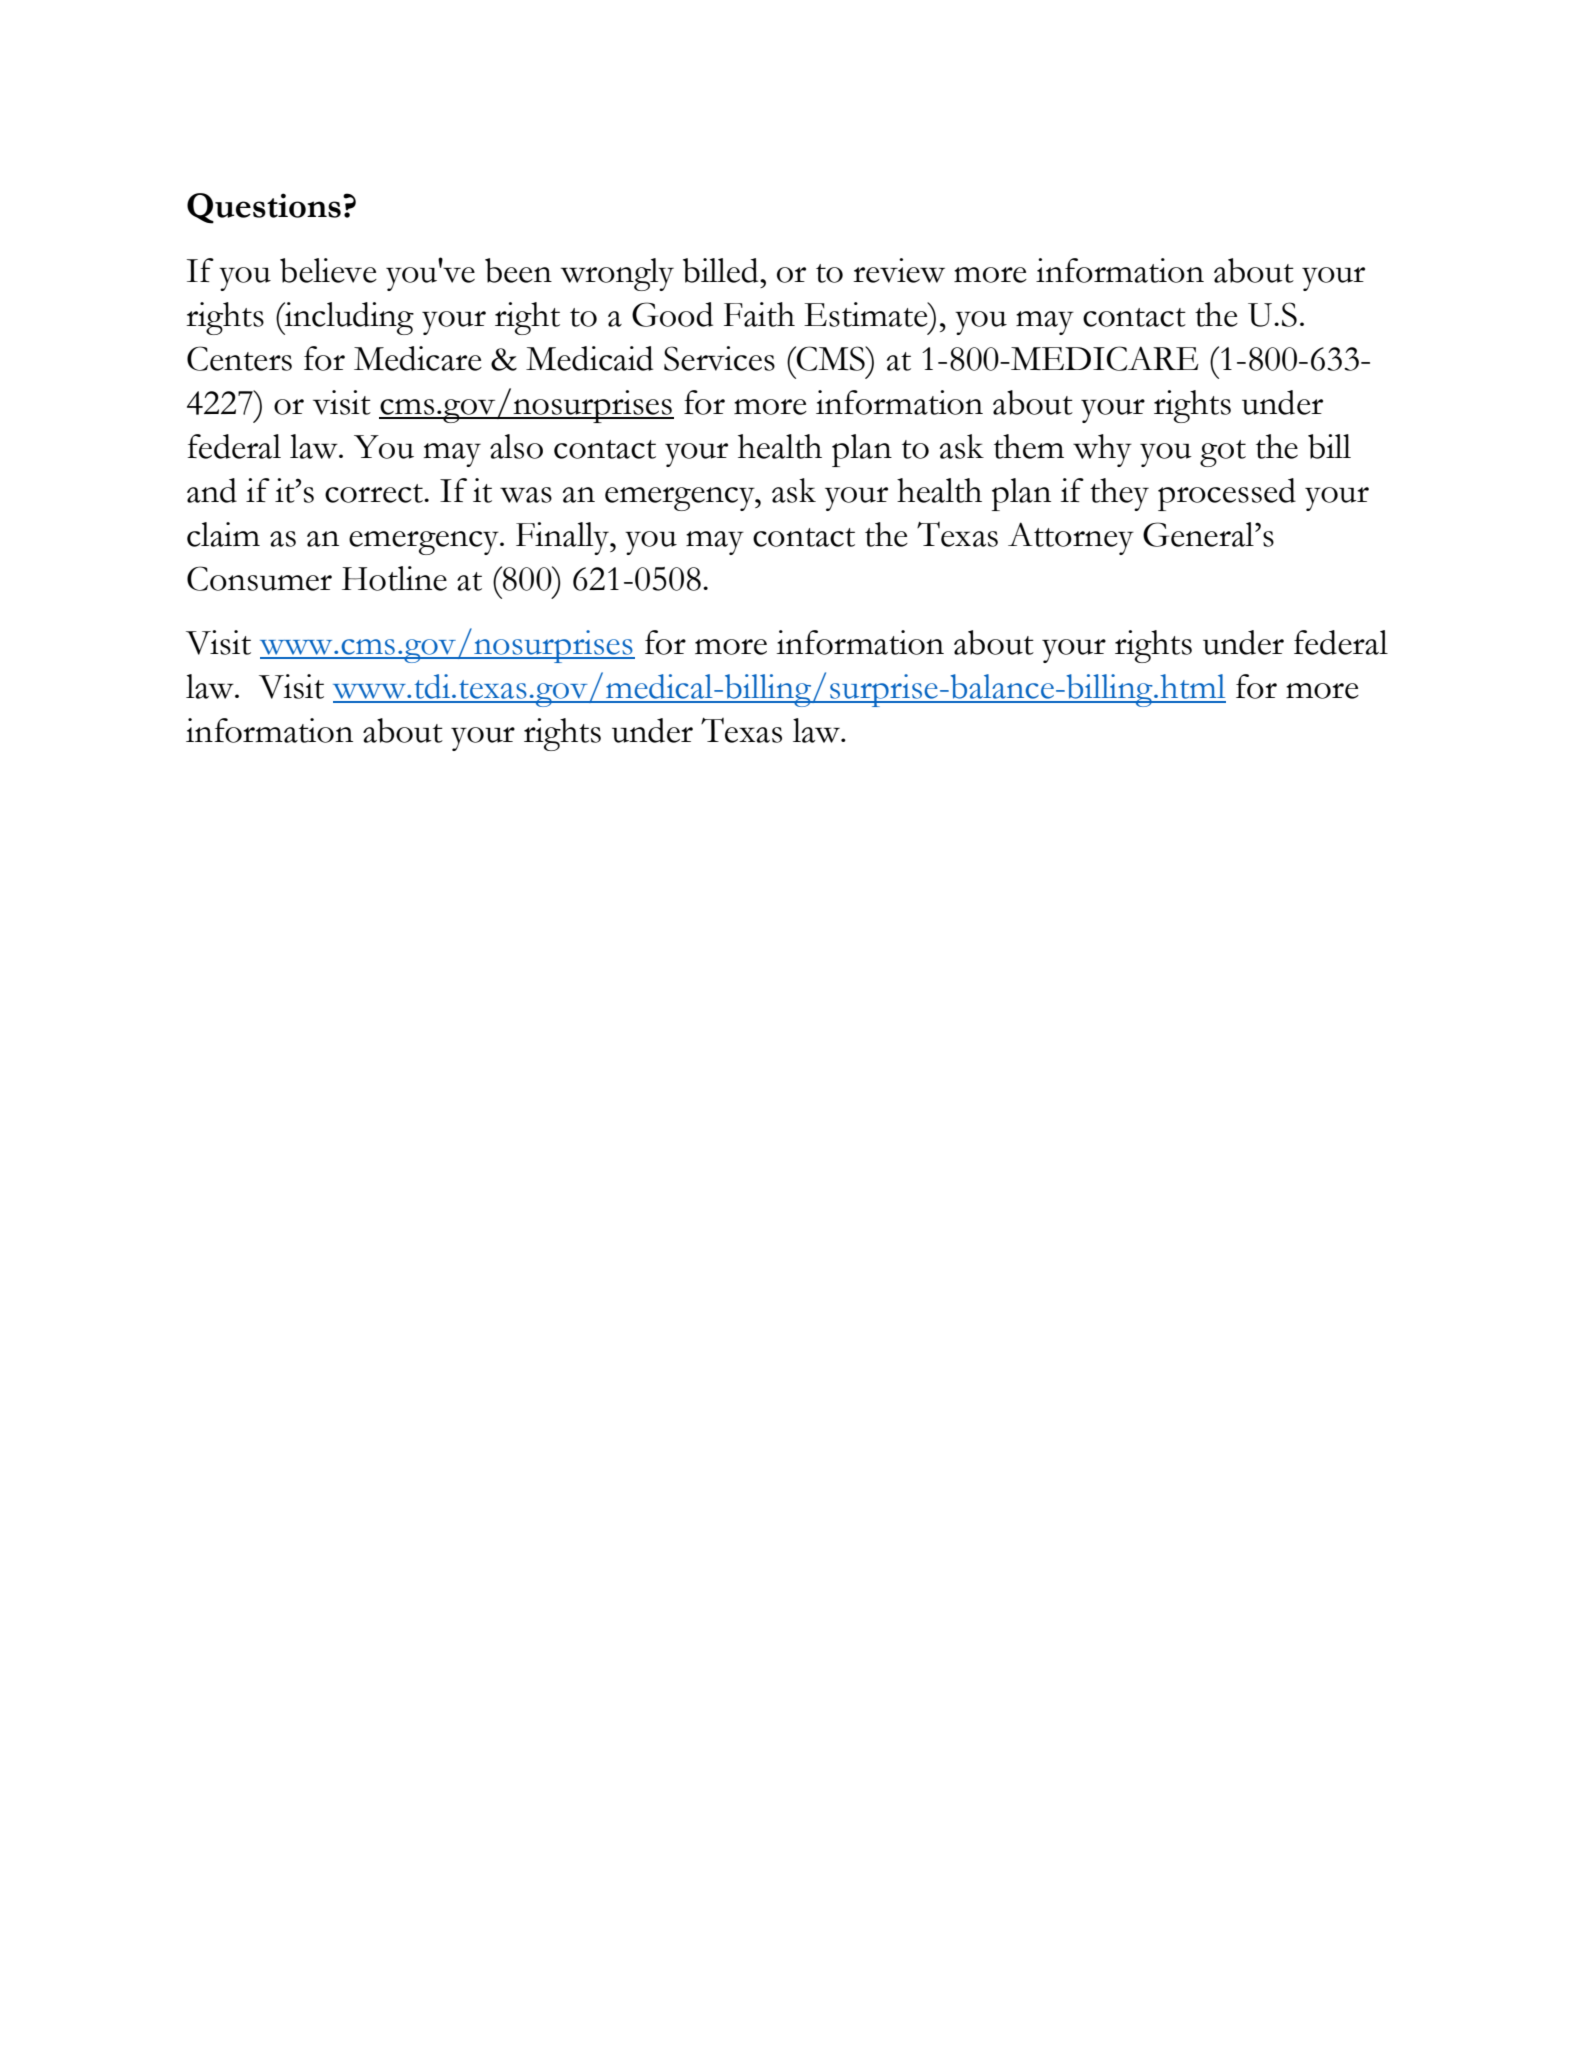 This page has width=1581, height=2047. What do you see at coordinates (526, 495) in the page?
I see `was` at bounding box center [526, 495].
